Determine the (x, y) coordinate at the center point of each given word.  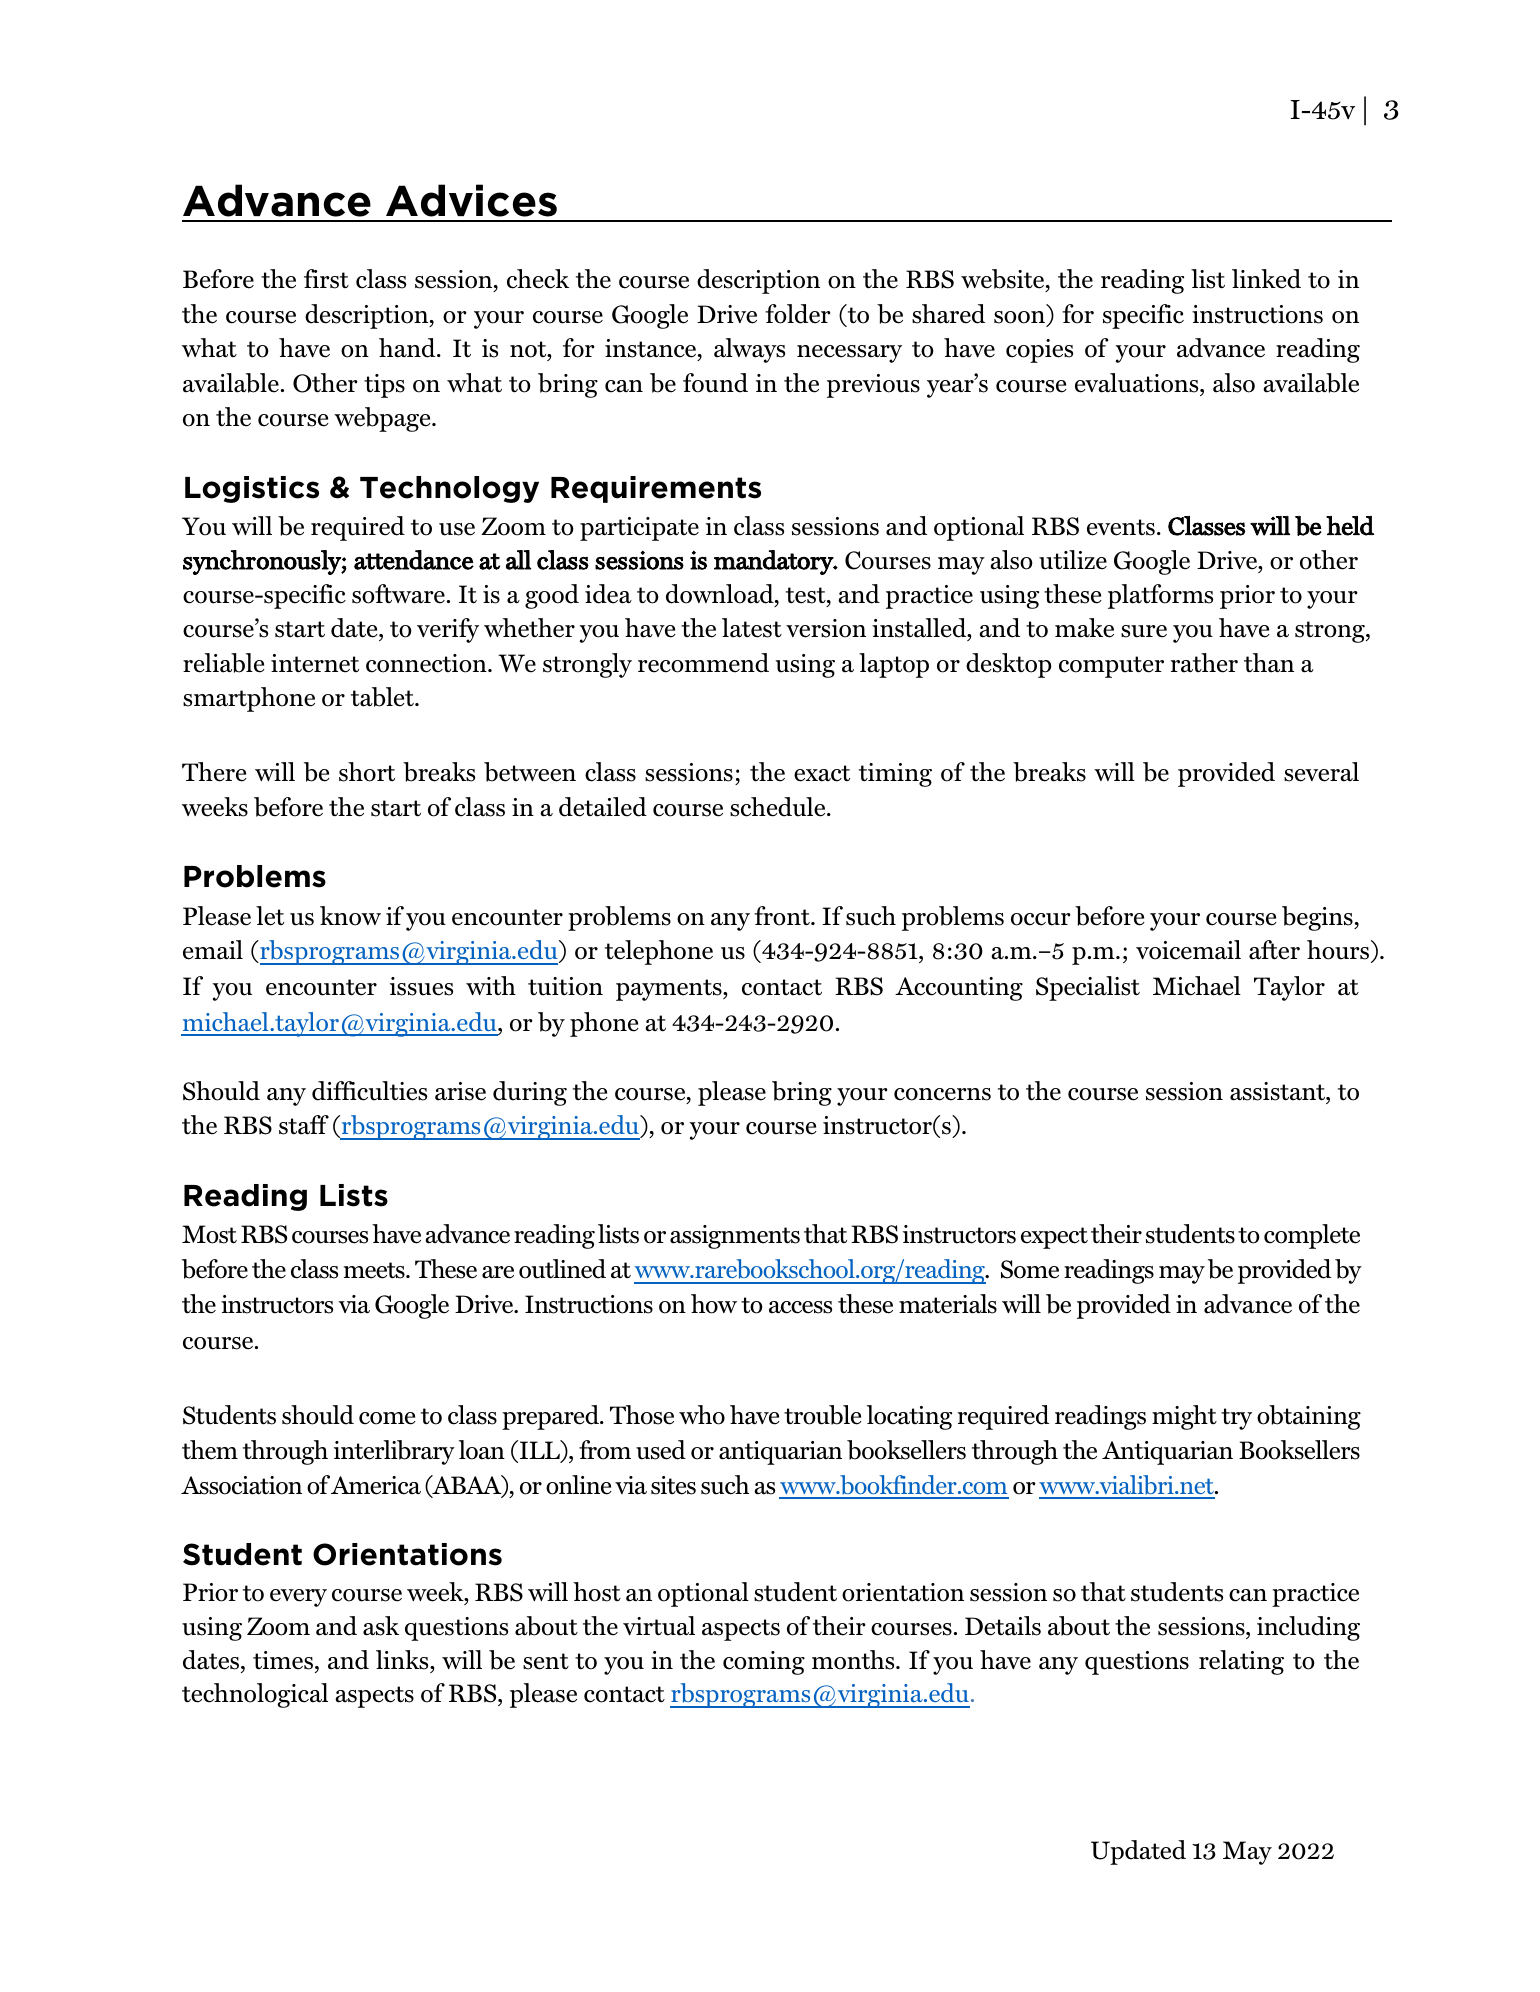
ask (381, 1626)
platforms (1160, 596)
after (1274, 950)
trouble (823, 1415)
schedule (779, 807)
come (387, 1418)
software (398, 594)
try (1236, 1419)
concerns (942, 1094)
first (326, 279)
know (350, 916)
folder (798, 314)
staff (304, 1125)
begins (1318, 918)
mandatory (774, 562)
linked (1266, 279)
